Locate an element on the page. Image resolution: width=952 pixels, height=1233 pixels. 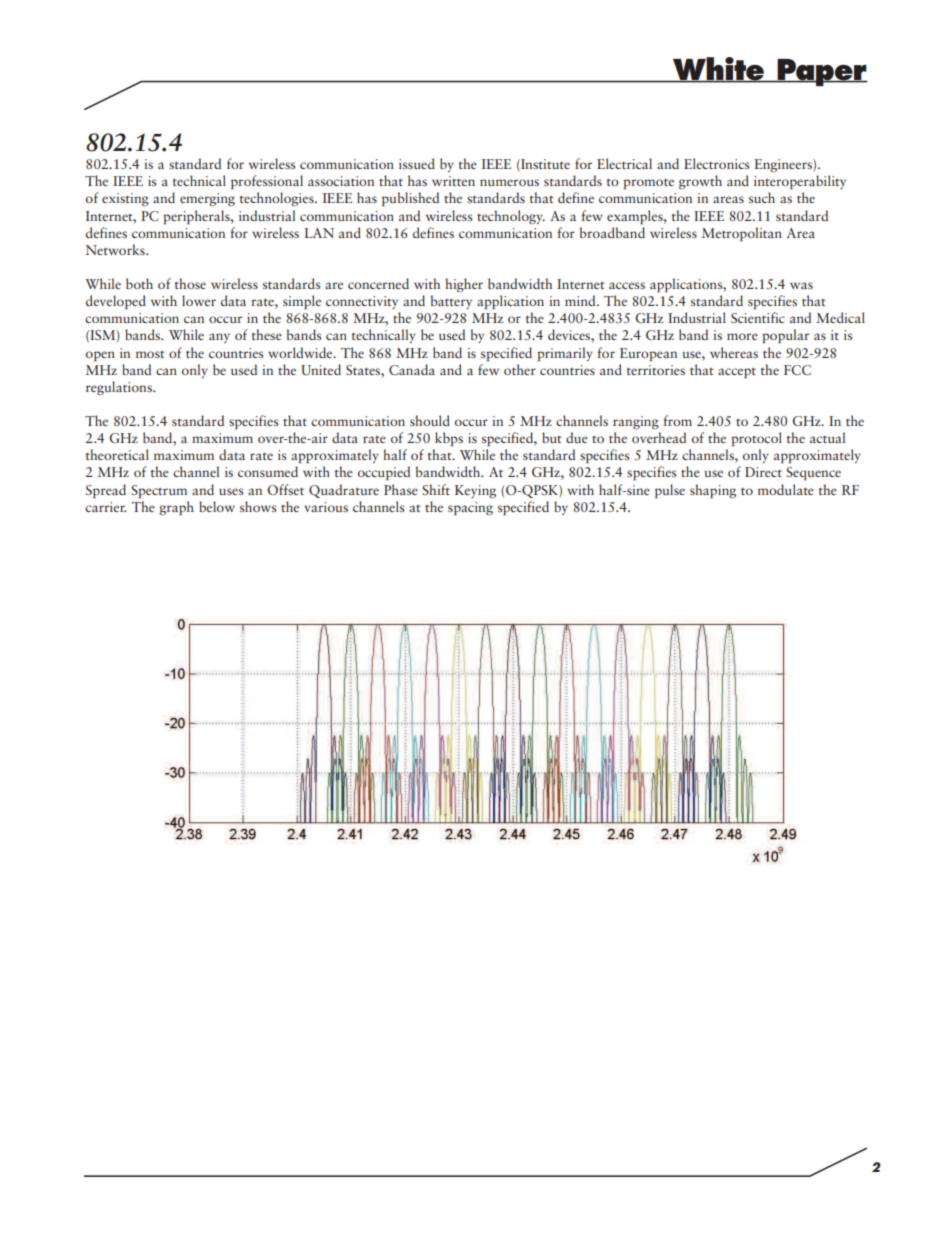
technology is located at coordinates (511, 217).
